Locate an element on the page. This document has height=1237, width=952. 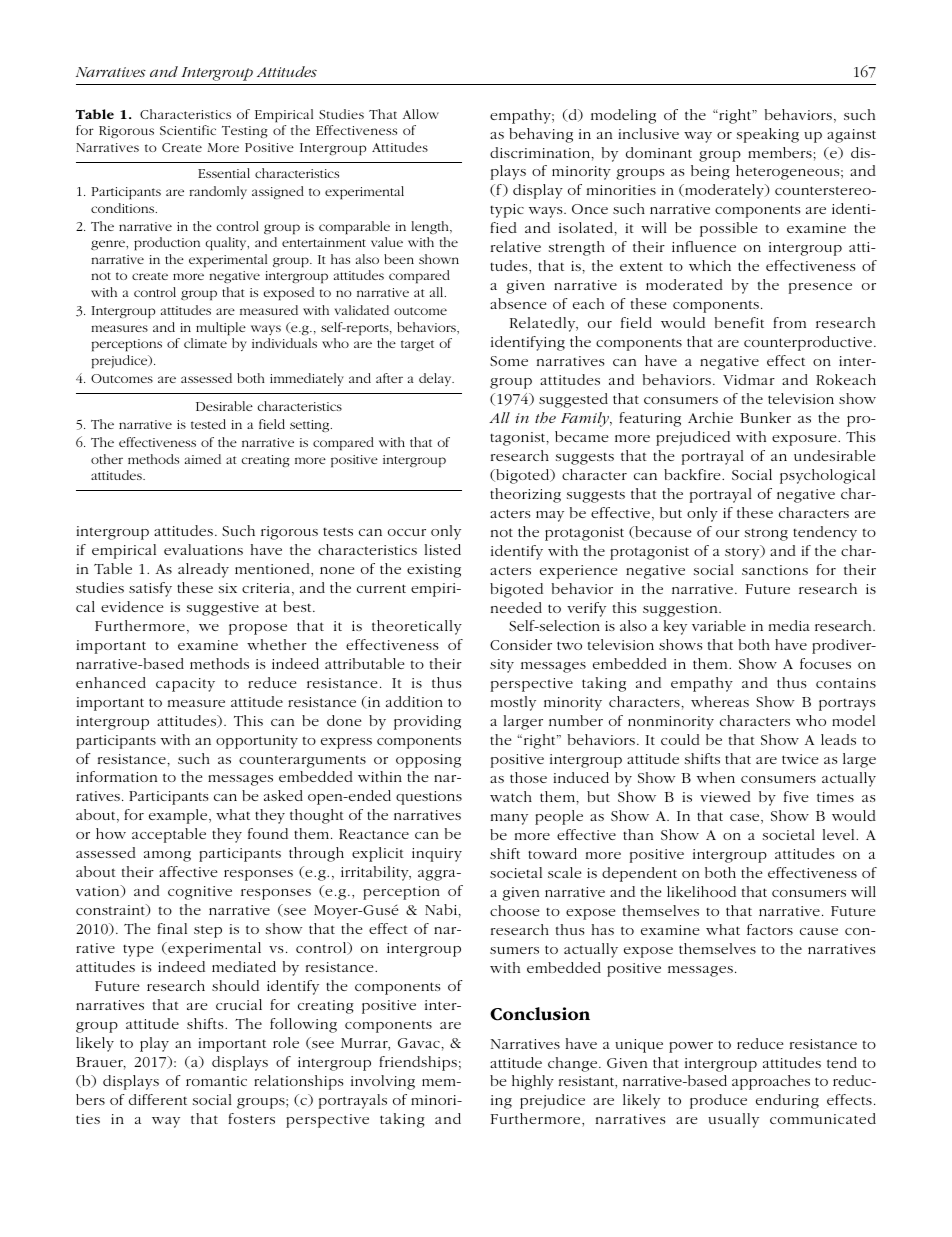
approaches is located at coordinates (771, 1082).
